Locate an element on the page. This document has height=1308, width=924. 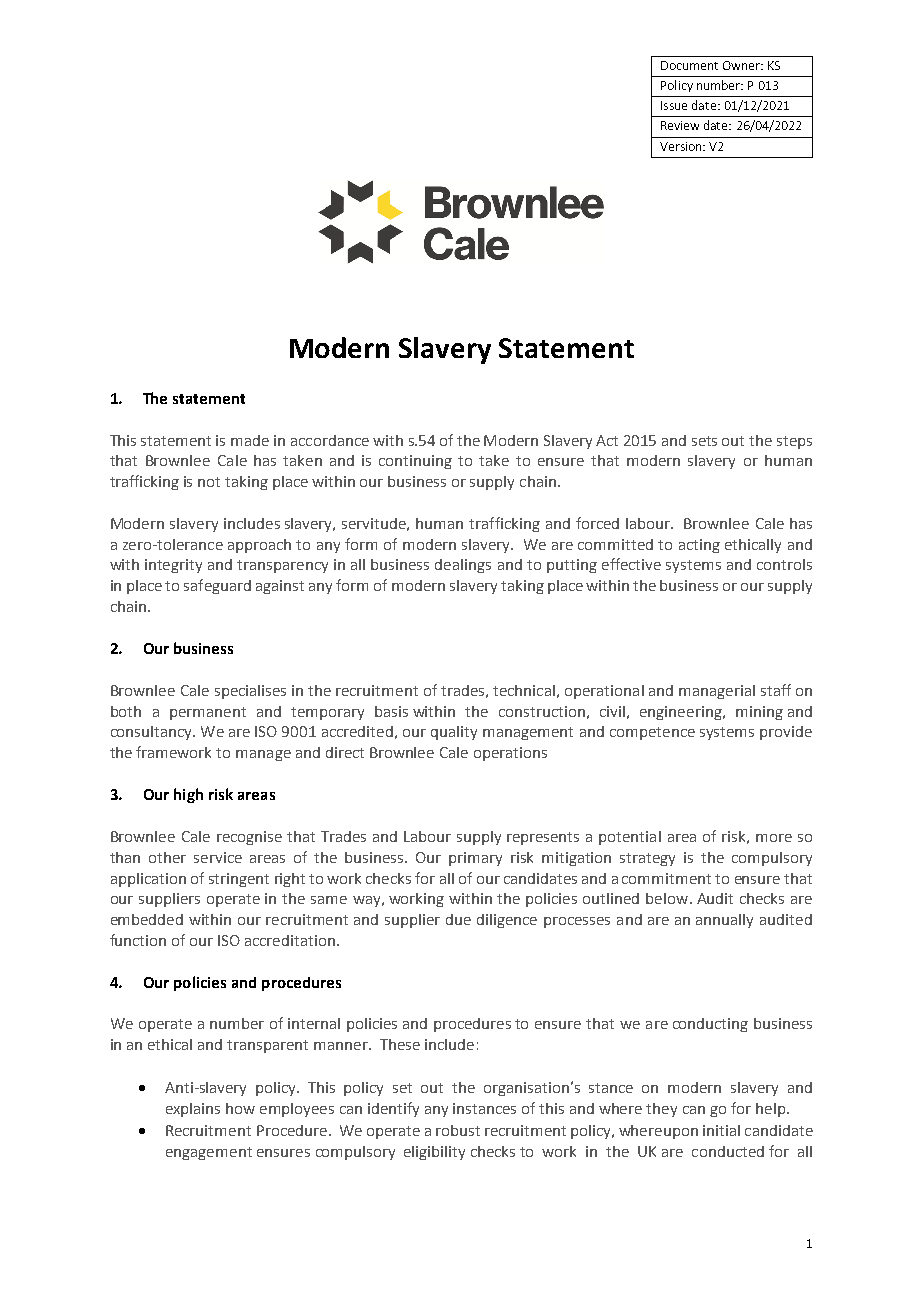
dealings is located at coordinates (463, 566).
